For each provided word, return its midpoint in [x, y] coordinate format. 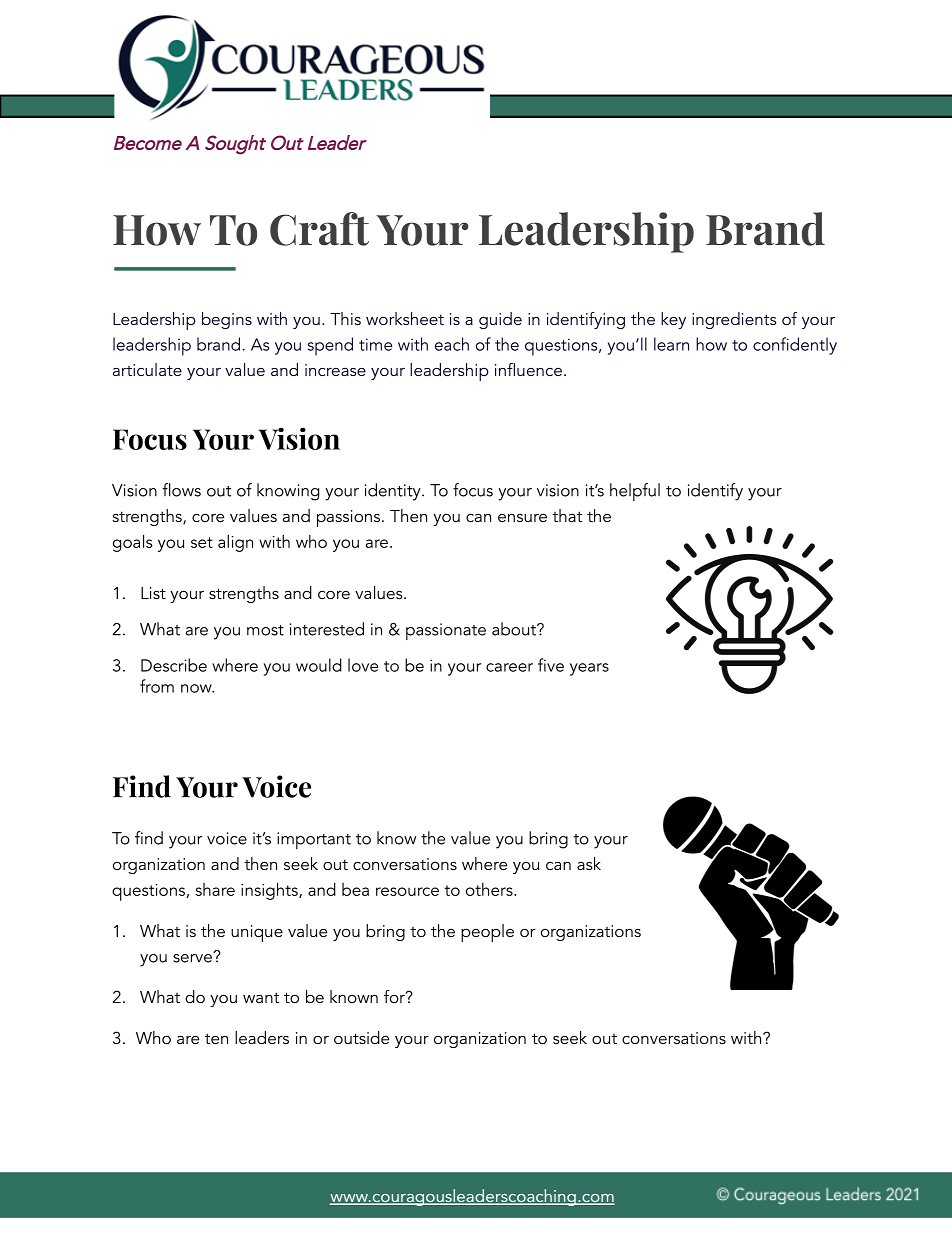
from [157, 686]
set [202, 542]
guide [500, 320]
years [589, 669]
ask [589, 863]
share [215, 889]
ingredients [734, 320]
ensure [522, 518]
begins [227, 320]
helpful [635, 492]
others [490, 889]
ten [216, 1038]
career [509, 667]
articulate [147, 369]
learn [671, 344]
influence [528, 369]
